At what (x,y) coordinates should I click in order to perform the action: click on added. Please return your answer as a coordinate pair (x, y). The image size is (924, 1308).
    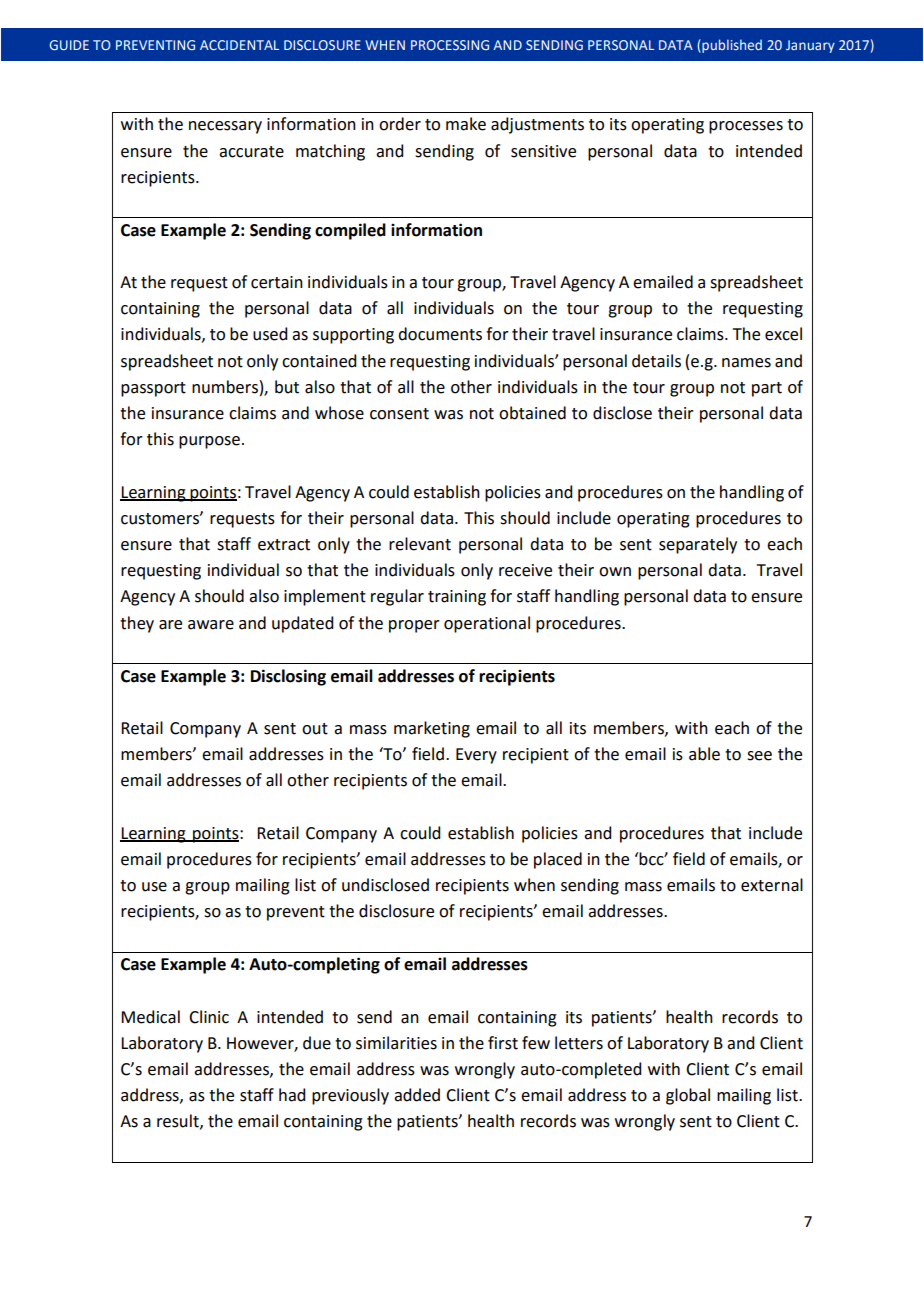
    Looking at the image, I should click on (417, 1095).
